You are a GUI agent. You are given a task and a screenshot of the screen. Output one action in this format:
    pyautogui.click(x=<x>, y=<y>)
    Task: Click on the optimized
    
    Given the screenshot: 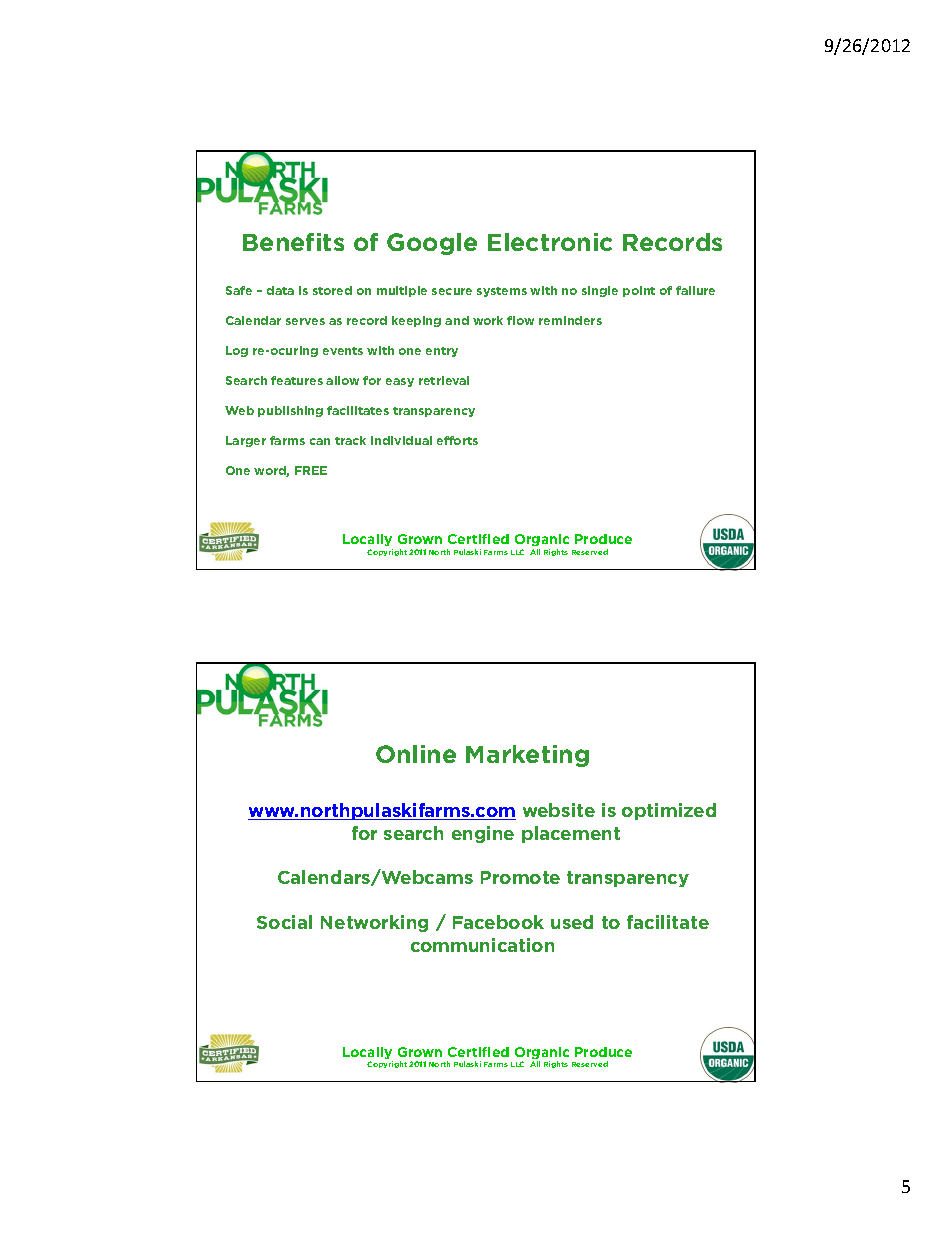 What is the action you would take?
    pyautogui.click(x=669, y=811)
